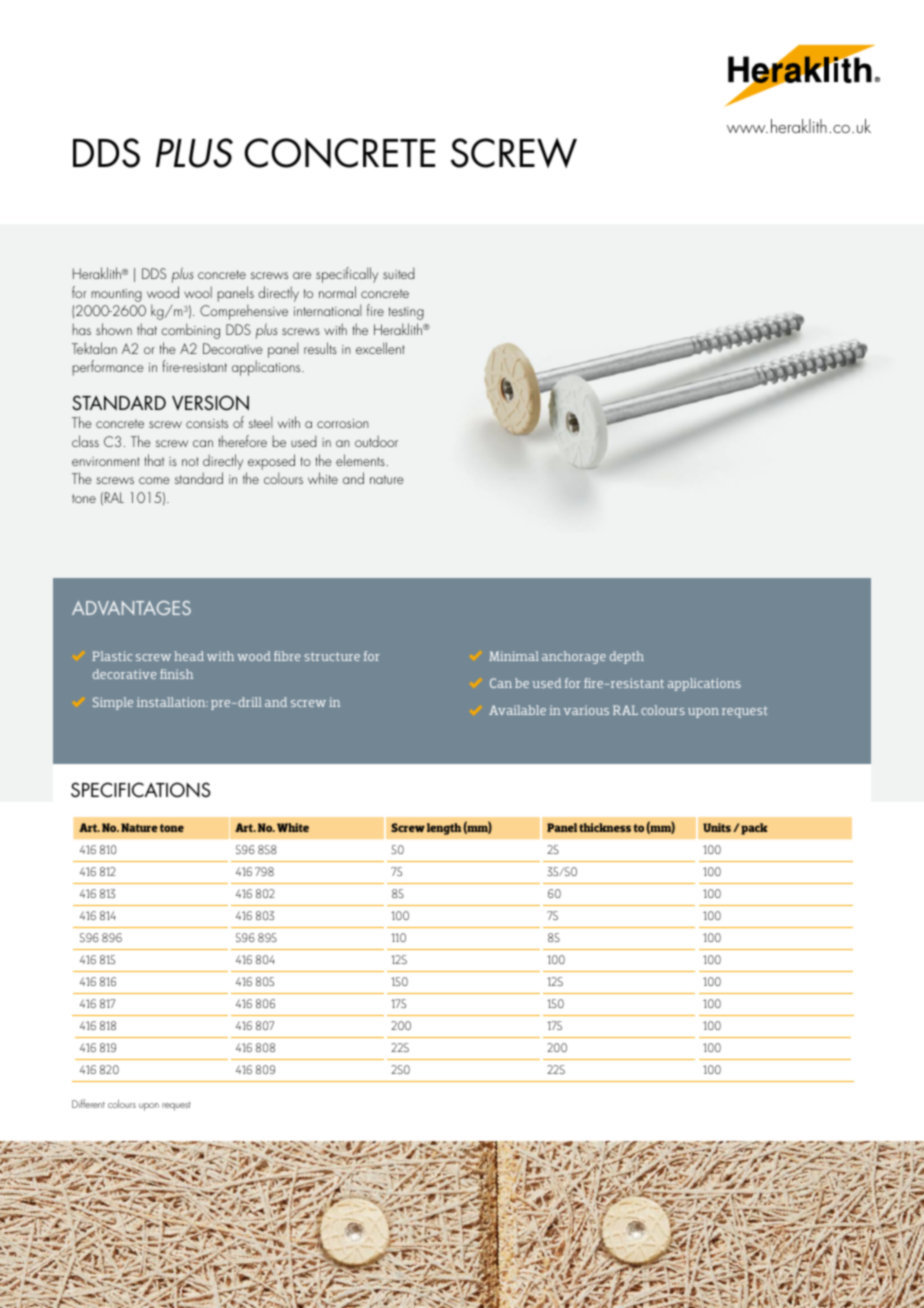  Describe the element at coordinates (88, 1103) in the screenshot. I see `Different` at that location.
